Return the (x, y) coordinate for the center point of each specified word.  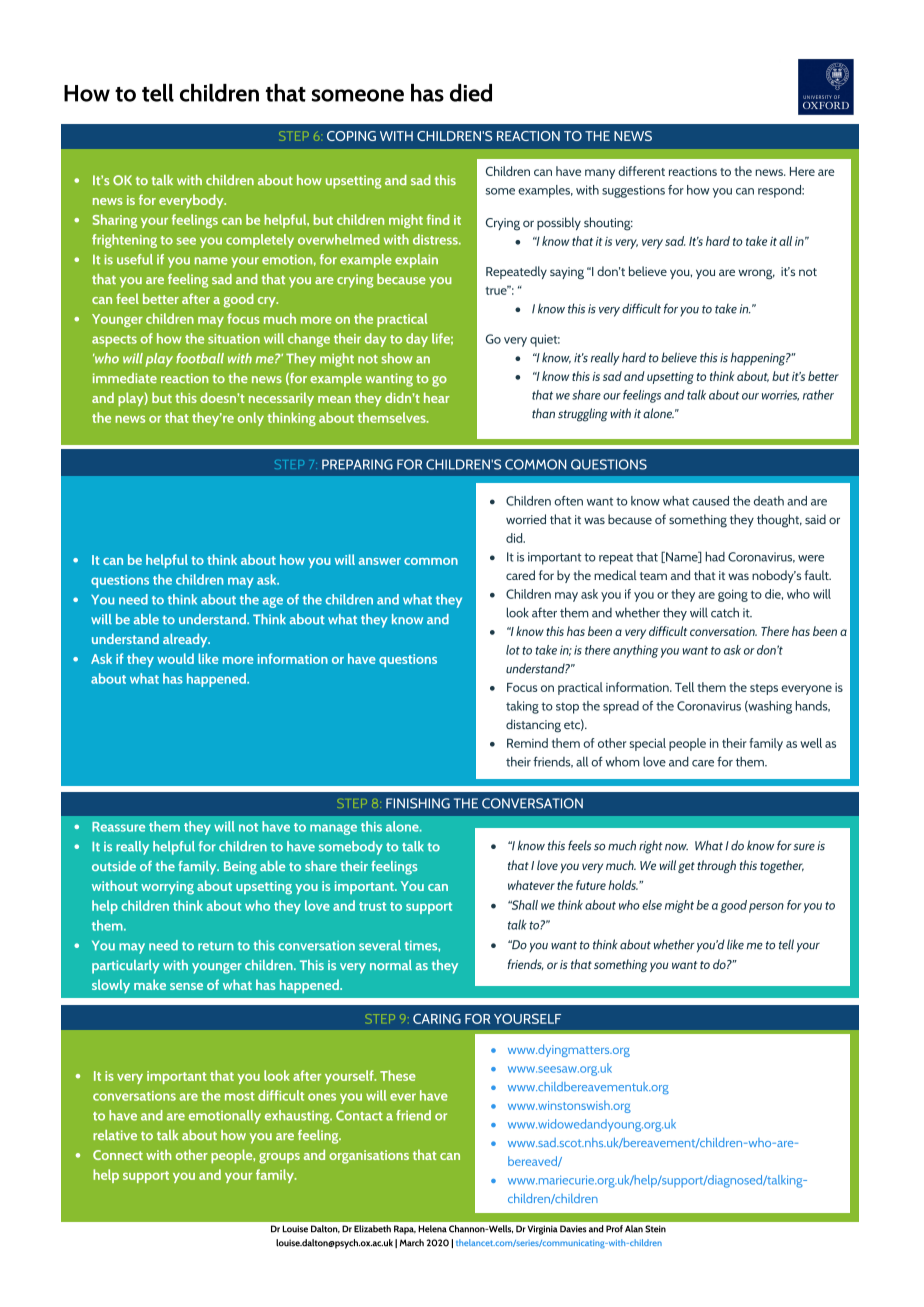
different (641, 171)
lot (513, 650)
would (175, 658)
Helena (432, 1229)
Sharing (114, 221)
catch (725, 612)
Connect (118, 1155)
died (471, 93)
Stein (655, 1229)
